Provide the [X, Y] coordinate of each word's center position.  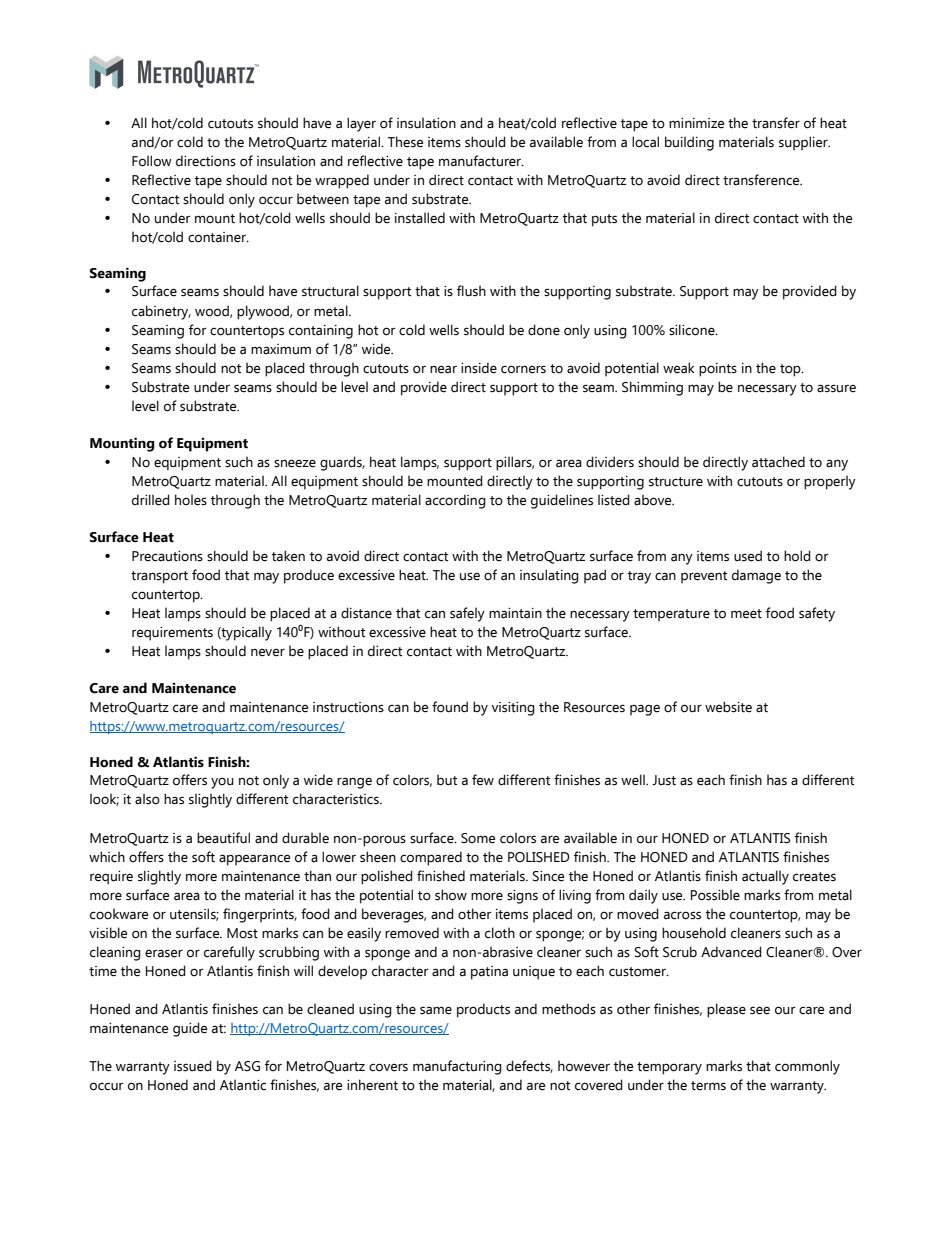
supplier [804, 143]
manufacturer [481, 161]
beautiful [223, 838]
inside [479, 368]
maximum [281, 349]
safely [467, 614]
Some [478, 838]
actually [765, 877]
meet [746, 614]
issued [193, 1066]
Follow [152, 161]
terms [708, 1086]
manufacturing [457, 1067]
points [718, 370]
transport [159, 577]
